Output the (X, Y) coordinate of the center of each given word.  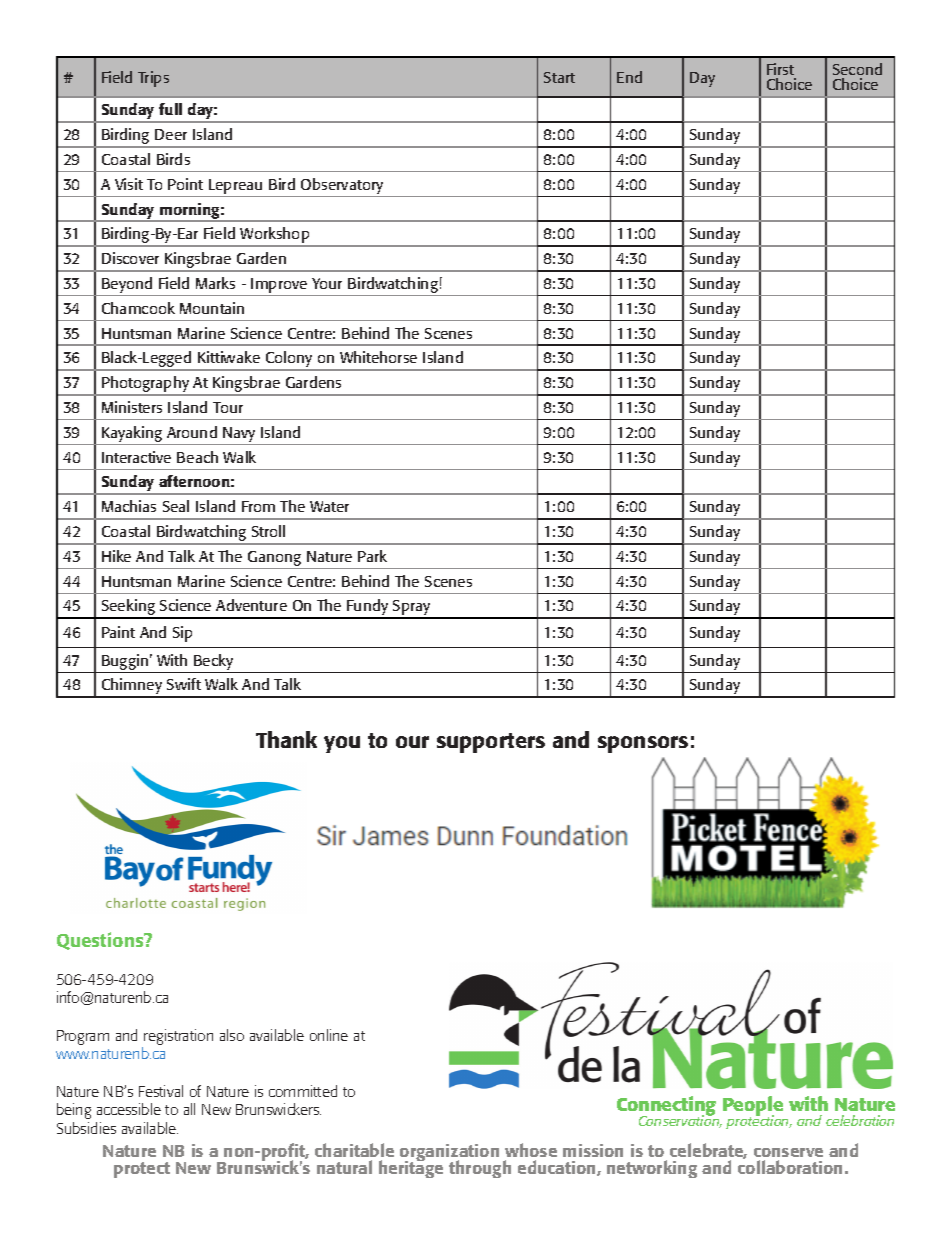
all (189, 1109)
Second (857, 69)
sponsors (643, 744)
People (753, 1107)
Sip (182, 634)
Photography (146, 385)
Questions (101, 941)
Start (559, 77)
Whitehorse (378, 357)
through (480, 1169)
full (170, 109)
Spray (412, 609)
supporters (491, 743)
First (780, 69)
